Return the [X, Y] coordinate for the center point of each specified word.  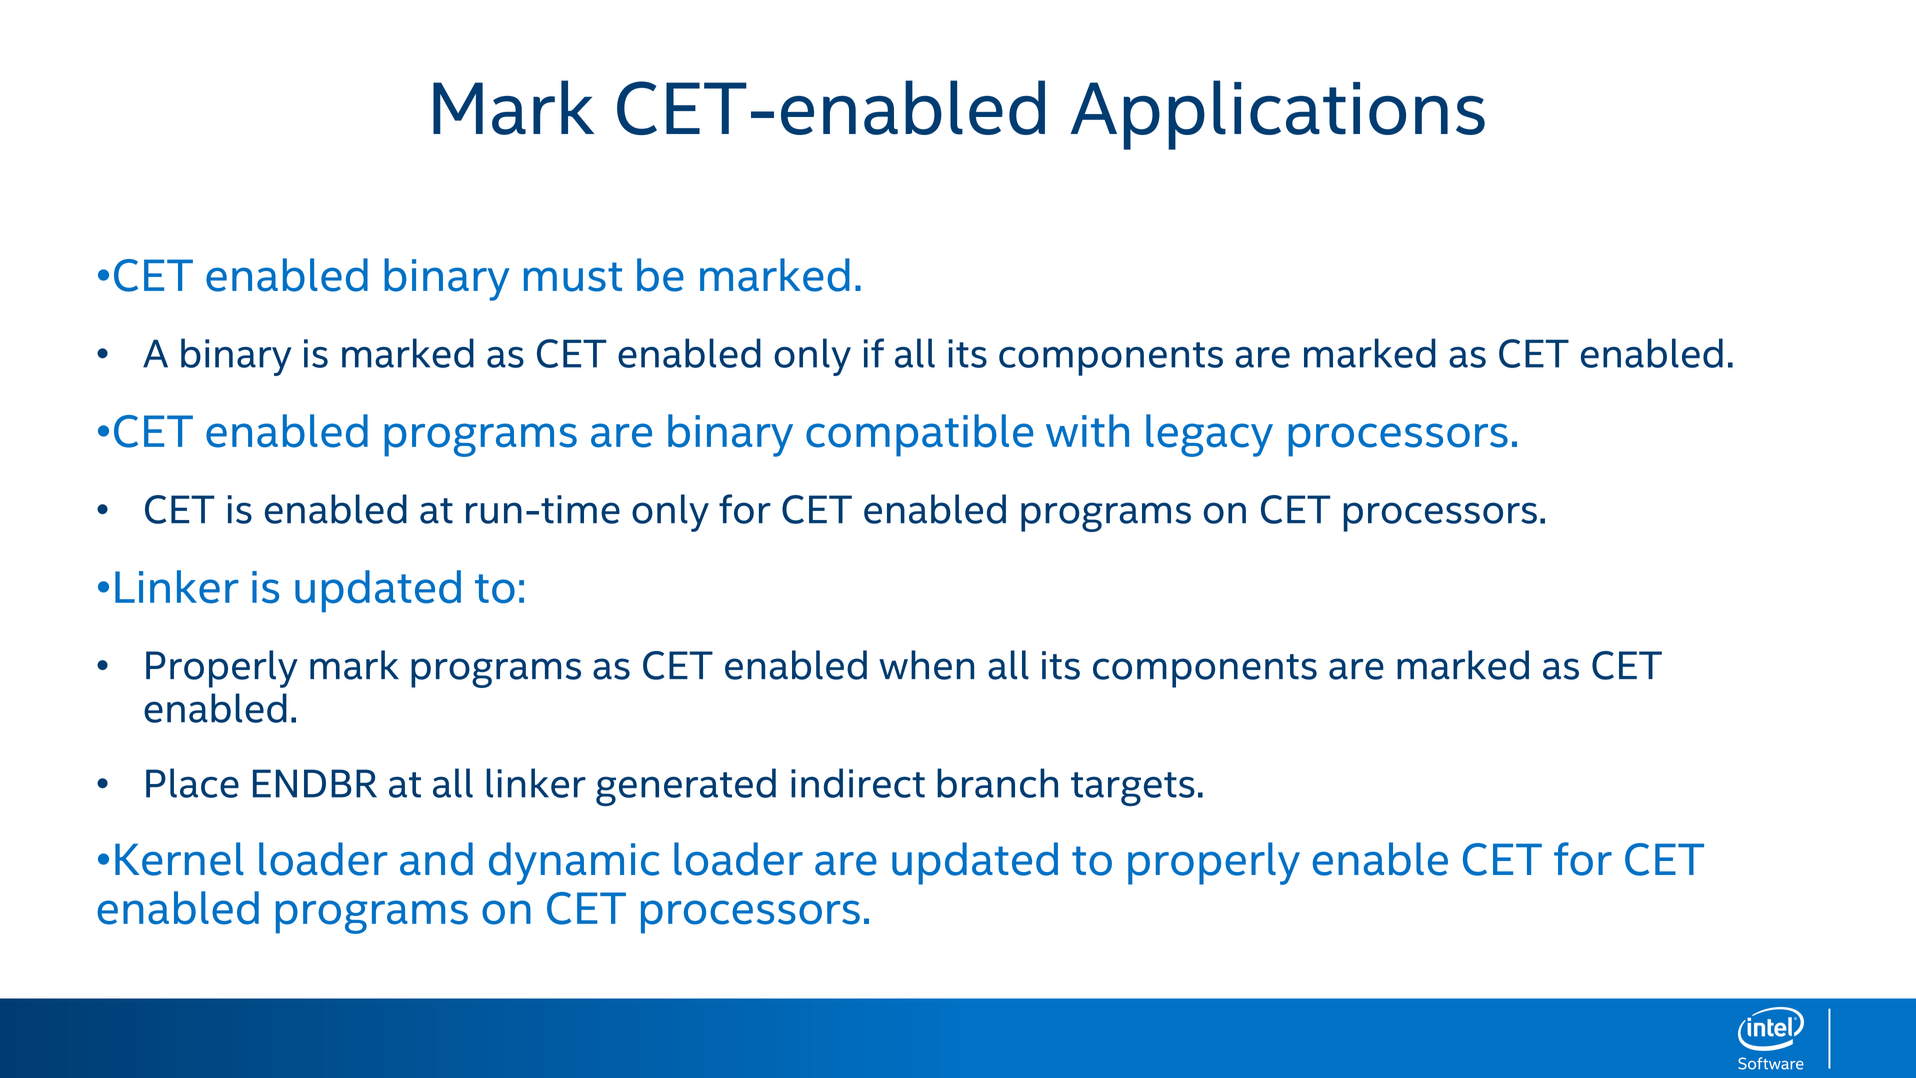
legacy [1209, 435]
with [1087, 430]
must [573, 277]
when [926, 665]
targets [1133, 789]
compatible [919, 435]
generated [686, 787]
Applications [1278, 115]
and [436, 859]
